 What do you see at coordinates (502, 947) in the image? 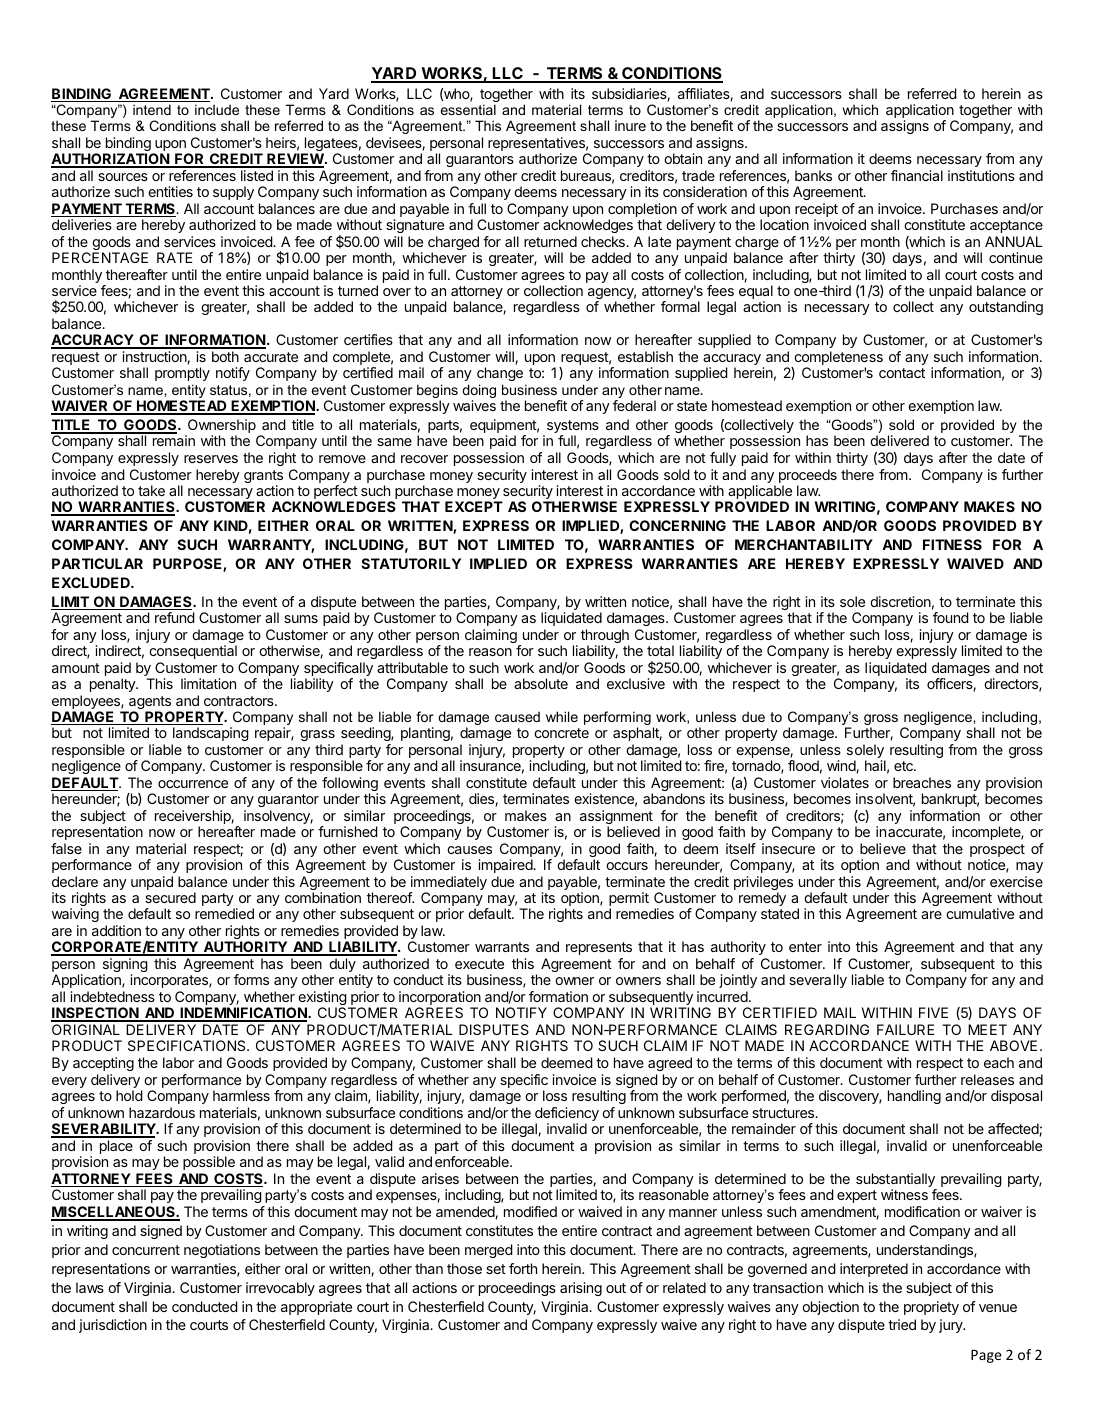
I see `warrants` at bounding box center [502, 947].
